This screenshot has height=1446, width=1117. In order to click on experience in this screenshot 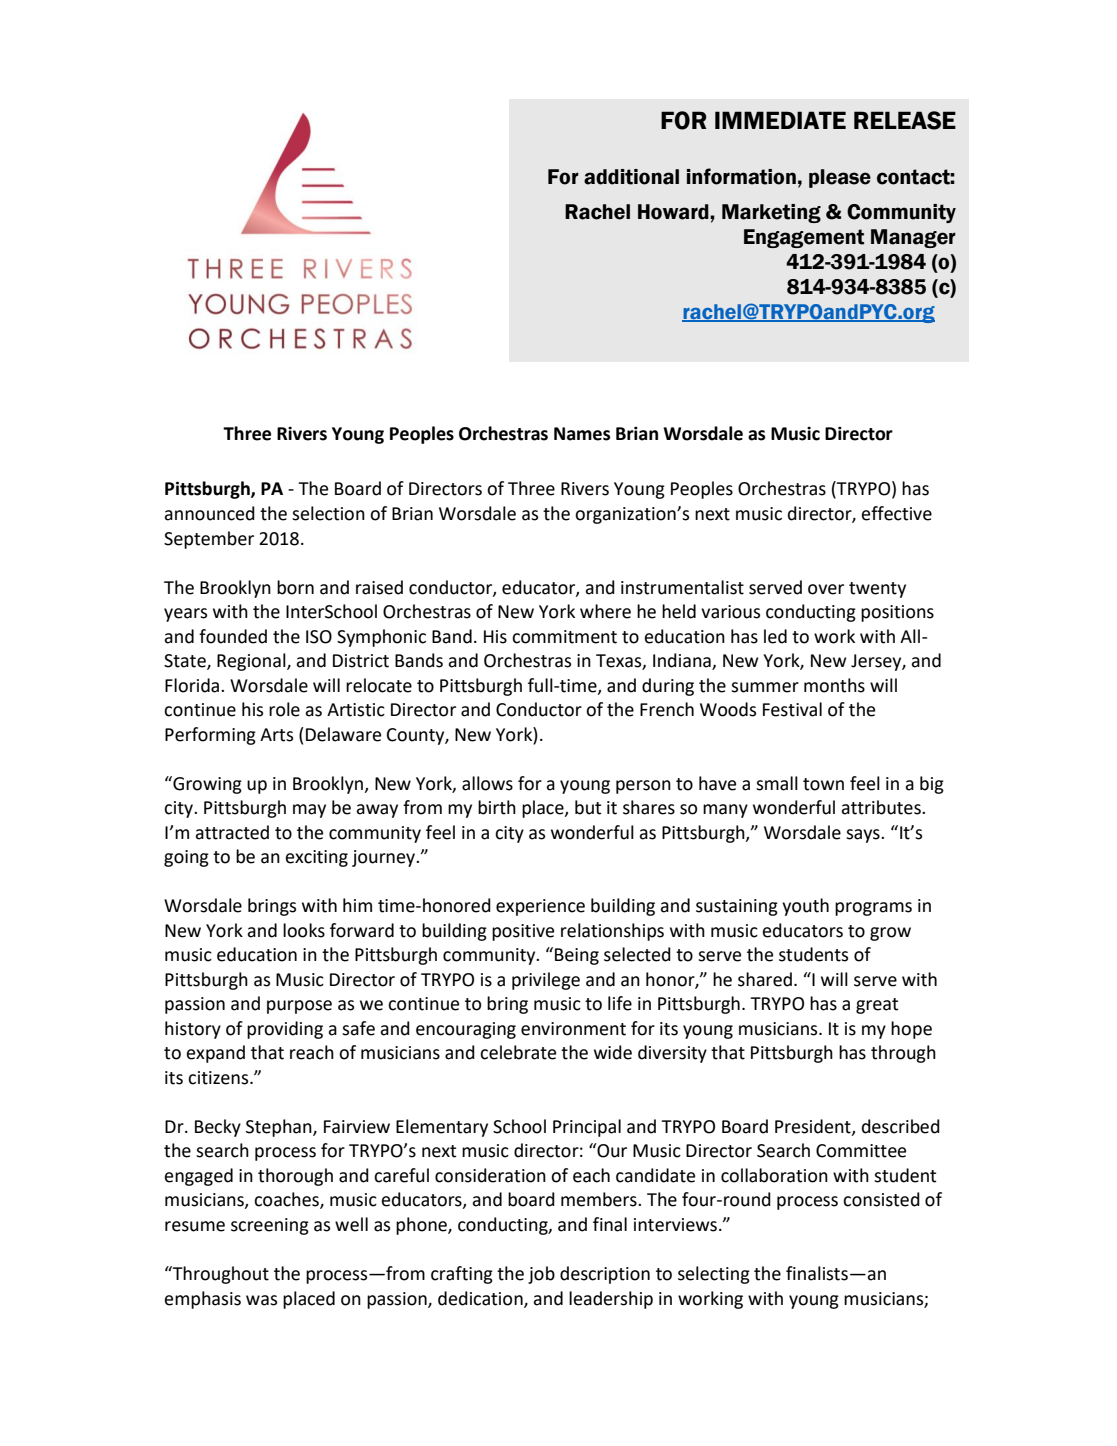, I will do `click(540, 907)`.
